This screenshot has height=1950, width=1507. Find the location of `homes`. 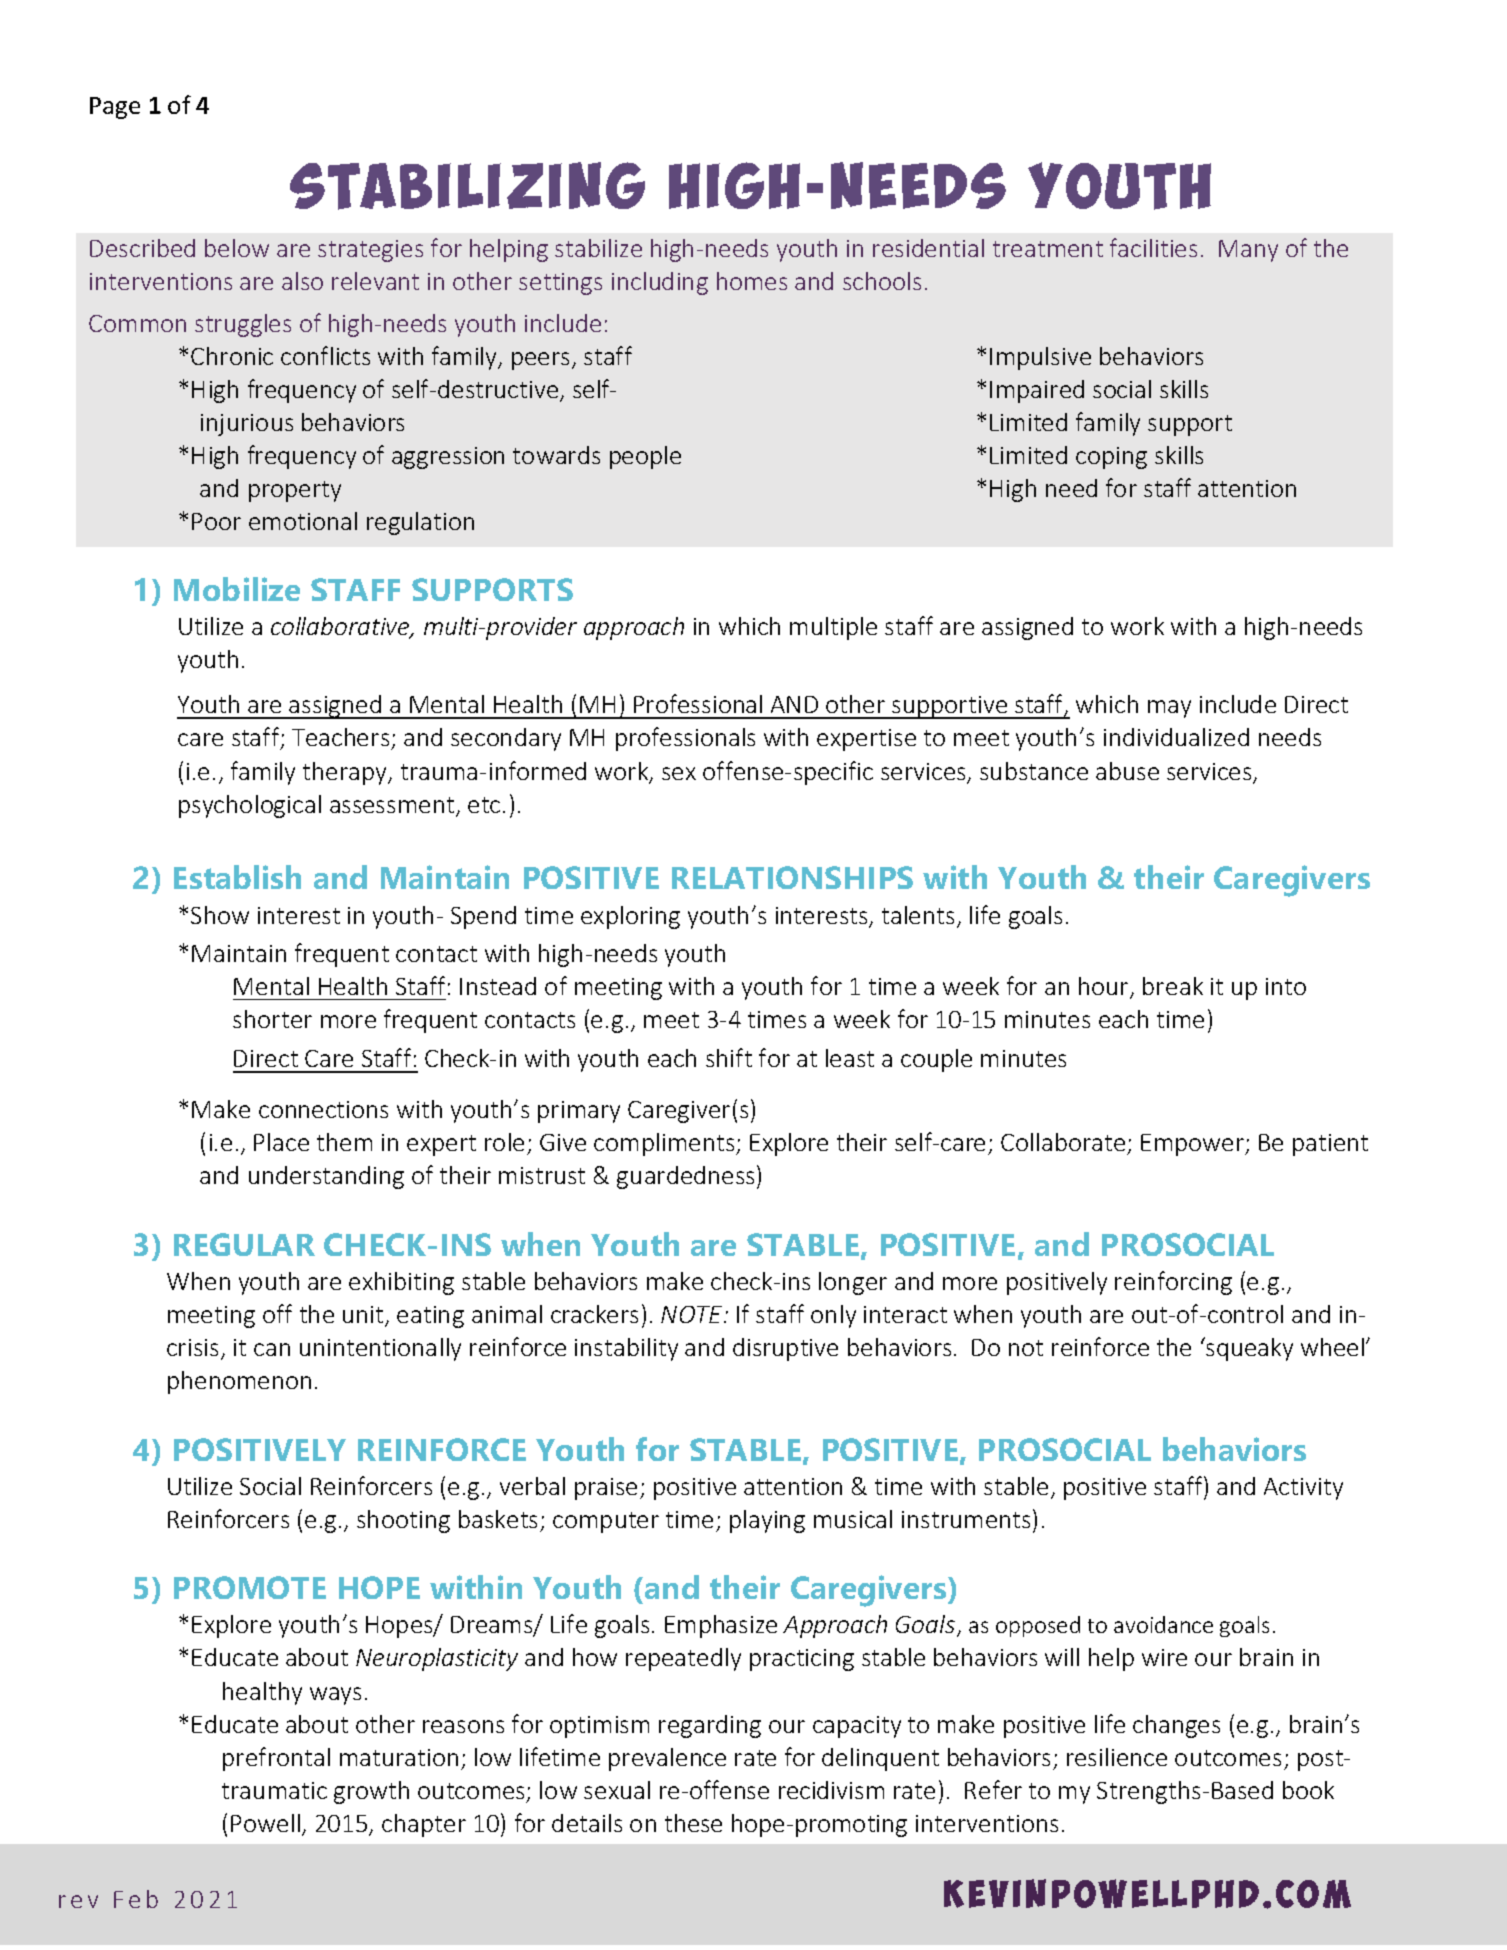

homes is located at coordinates (752, 281).
